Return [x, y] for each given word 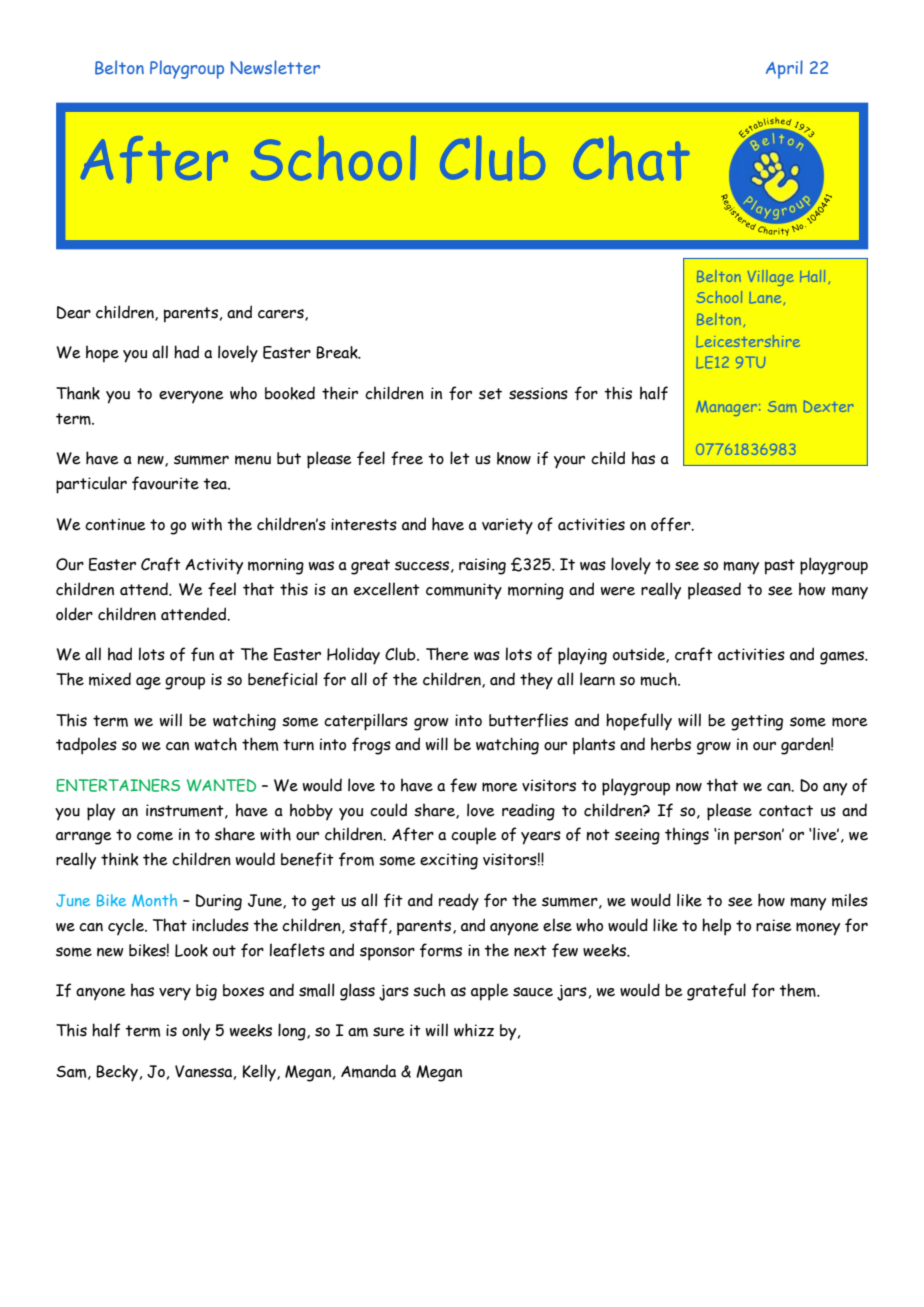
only [196, 1032]
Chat [631, 158]
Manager [727, 408]
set [490, 394]
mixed [110, 679]
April [784, 69]
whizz [474, 1030]
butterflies [528, 720]
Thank [78, 393]
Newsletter [275, 67]
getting [757, 722]
